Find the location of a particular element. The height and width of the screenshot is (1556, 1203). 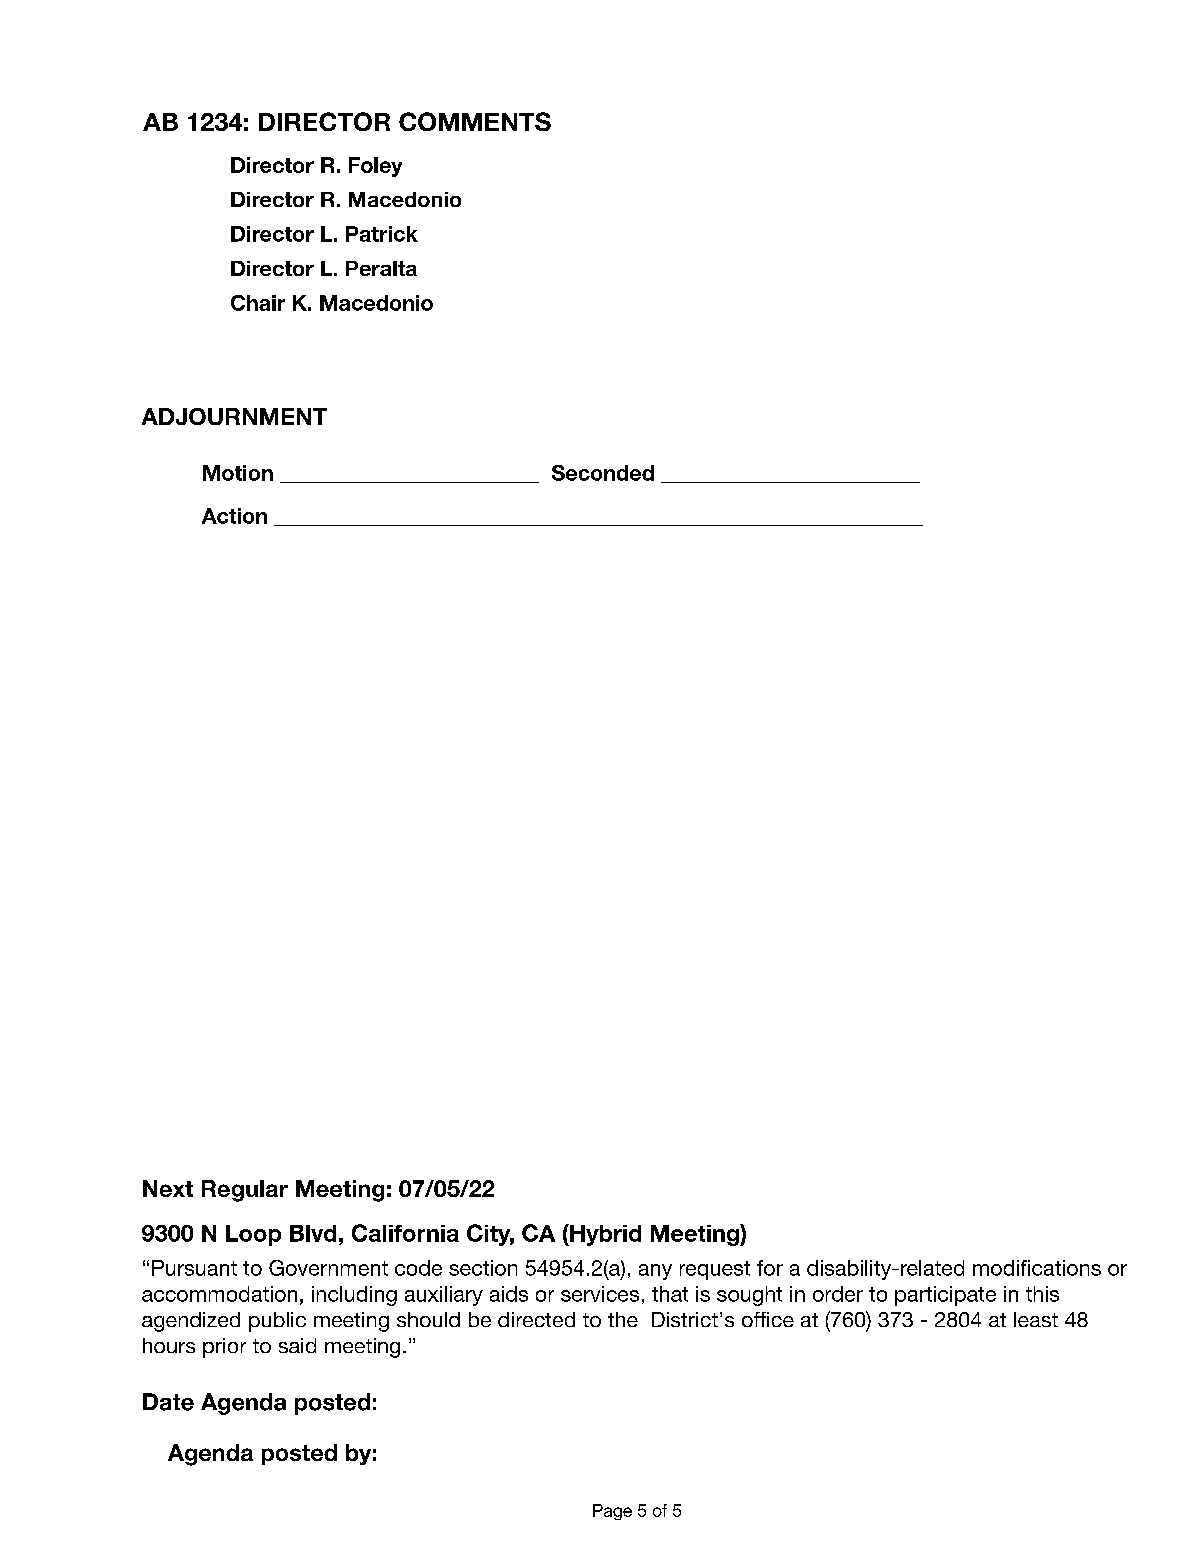

Page is located at coordinates (612, 1512).
